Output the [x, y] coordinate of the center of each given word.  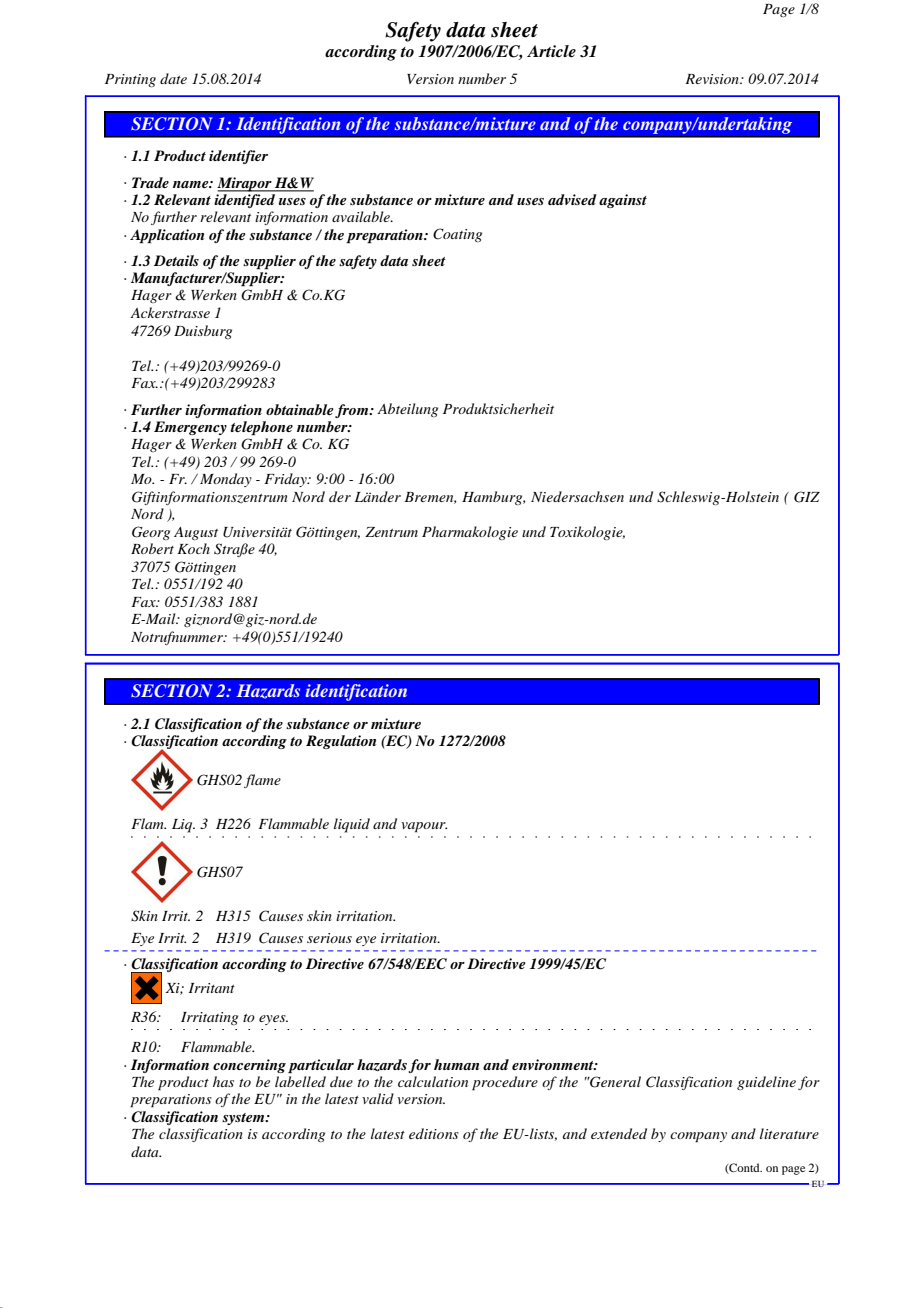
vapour [424, 827]
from [353, 411]
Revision [713, 79]
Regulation [341, 742]
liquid [352, 825]
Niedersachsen [577, 496]
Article [551, 51]
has [223, 1081]
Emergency [190, 428]
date [173, 78]
